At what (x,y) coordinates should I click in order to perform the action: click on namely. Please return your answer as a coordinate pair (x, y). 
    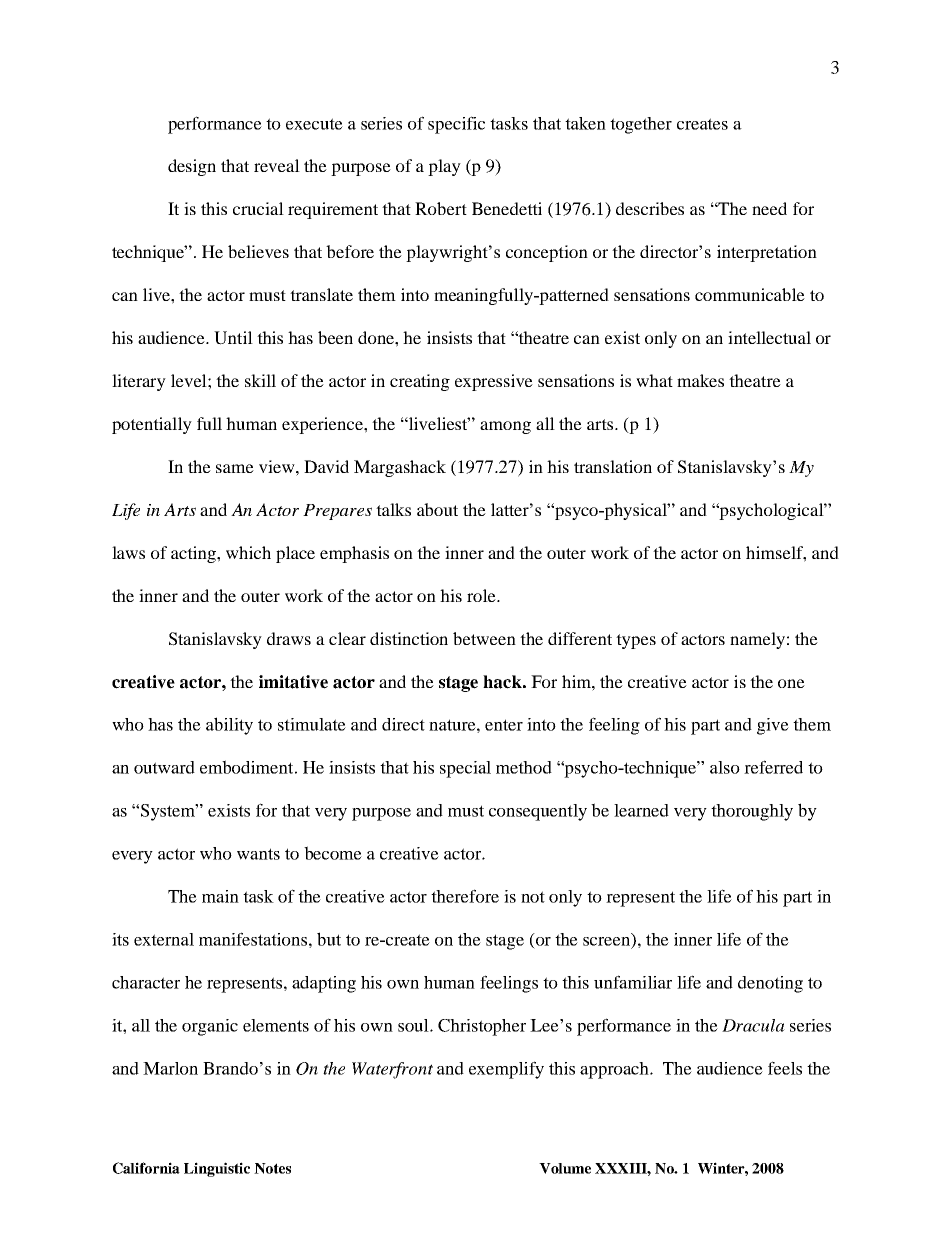
    Looking at the image, I should click on (757, 640).
